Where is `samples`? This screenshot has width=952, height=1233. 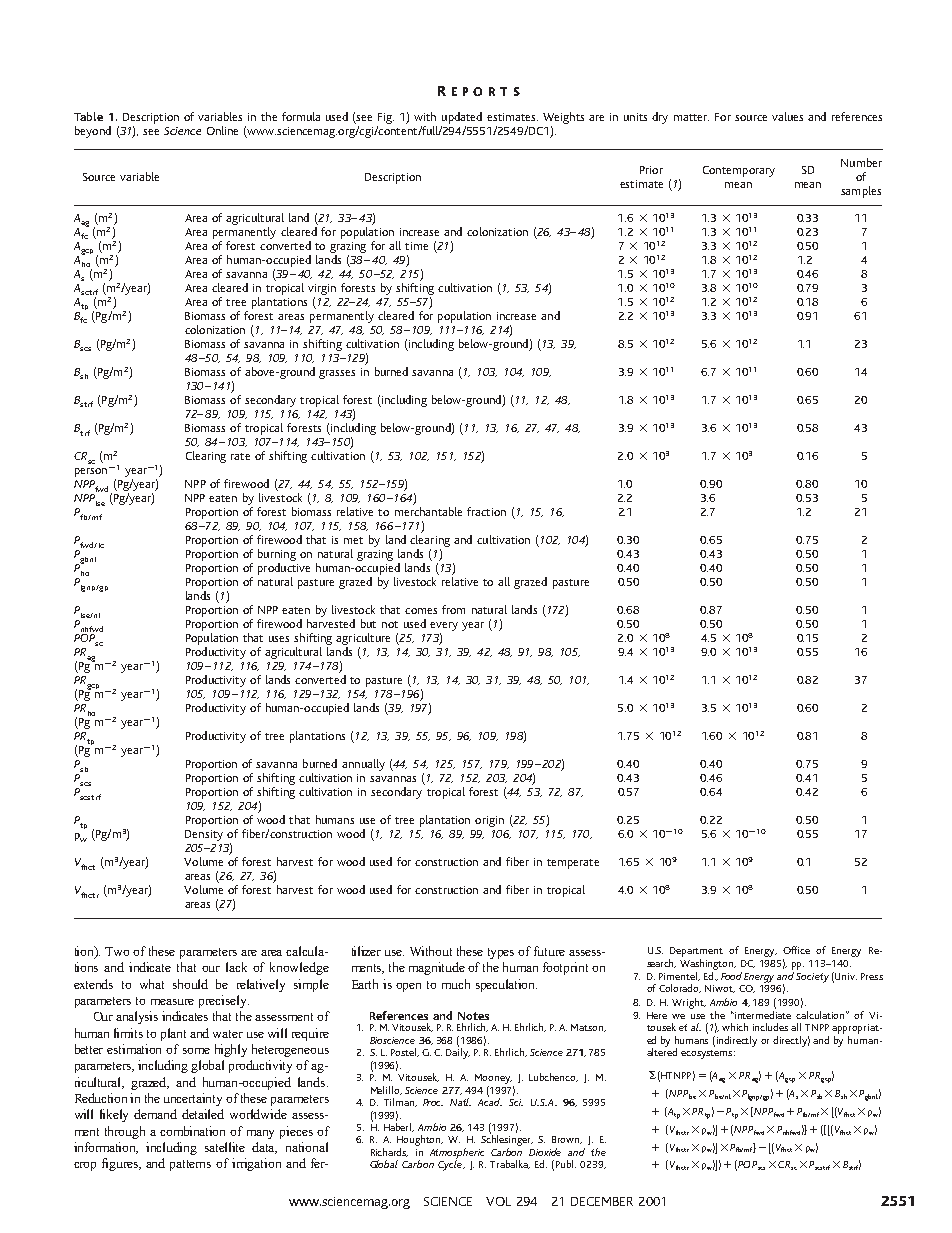
samples is located at coordinates (861, 192).
